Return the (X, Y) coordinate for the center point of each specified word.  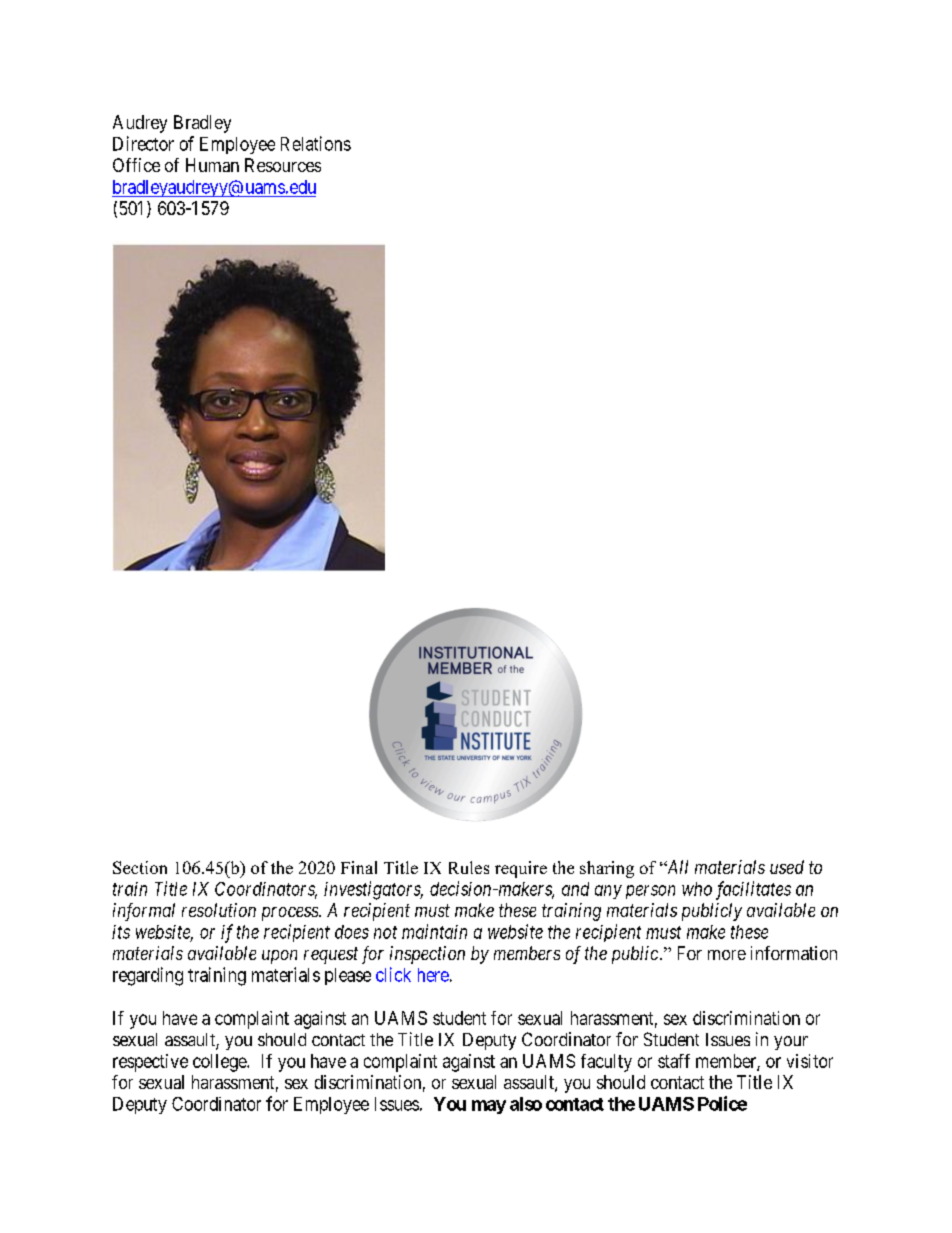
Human (212, 165)
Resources (283, 165)
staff (674, 1061)
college (220, 1063)
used (787, 867)
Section (140, 867)
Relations (316, 143)
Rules (469, 867)
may (489, 1107)
